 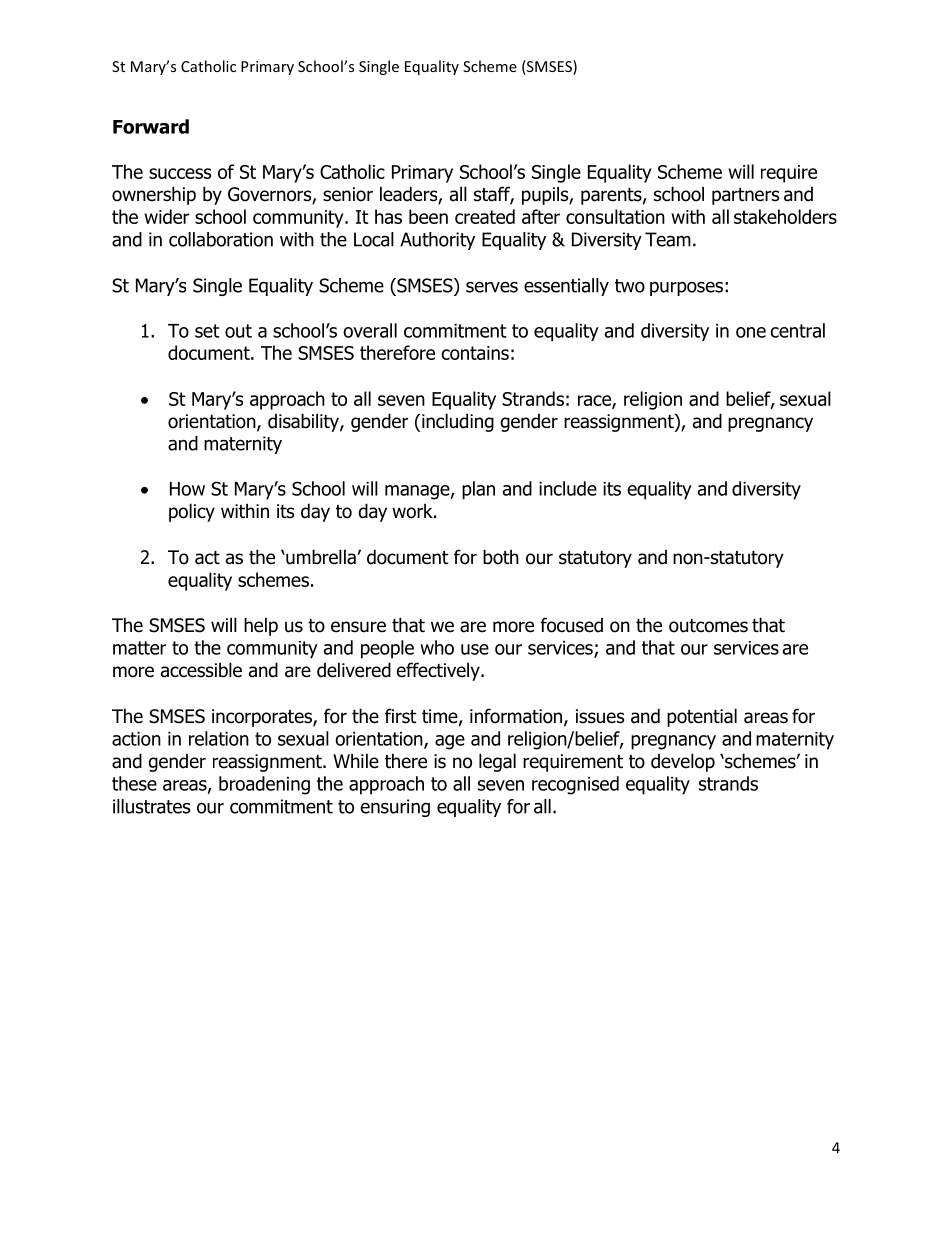 I want to click on created, so click(x=485, y=216).
